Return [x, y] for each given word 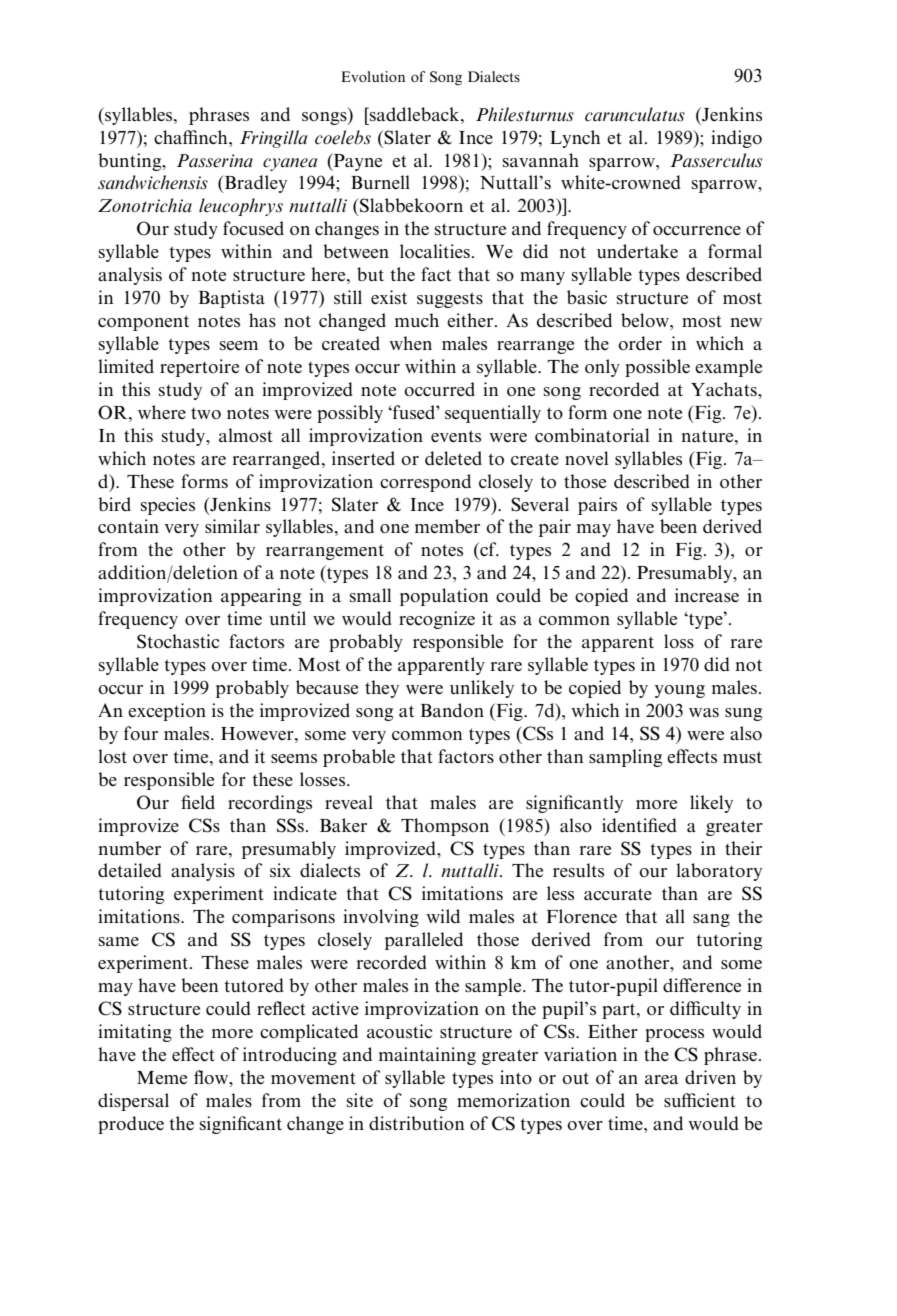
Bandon [452, 710]
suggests [450, 300]
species [168, 506]
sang [711, 920]
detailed [130, 870]
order [640, 343]
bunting [131, 162]
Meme [162, 1077]
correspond [425, 483]
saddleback [415, 114]
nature [709, 436]
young [680, 691]
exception [167, 712]
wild [443, 916]
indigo [736, 139]
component [143, 323]
